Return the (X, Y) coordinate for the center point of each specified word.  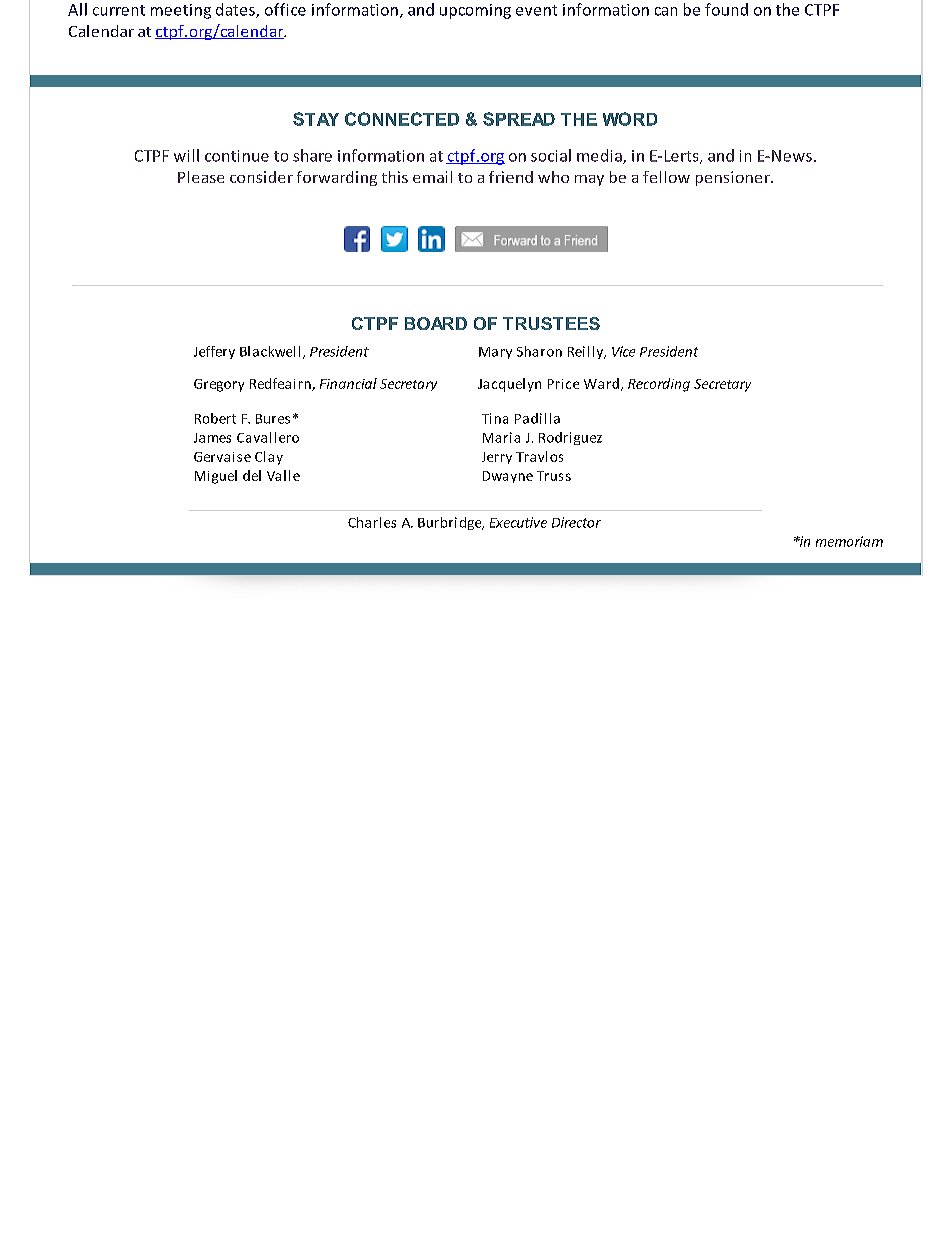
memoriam (849, 541)
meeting (181, 11)
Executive (518, 522)
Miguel (216, 477)
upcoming (475, 11)
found (726, 9)
